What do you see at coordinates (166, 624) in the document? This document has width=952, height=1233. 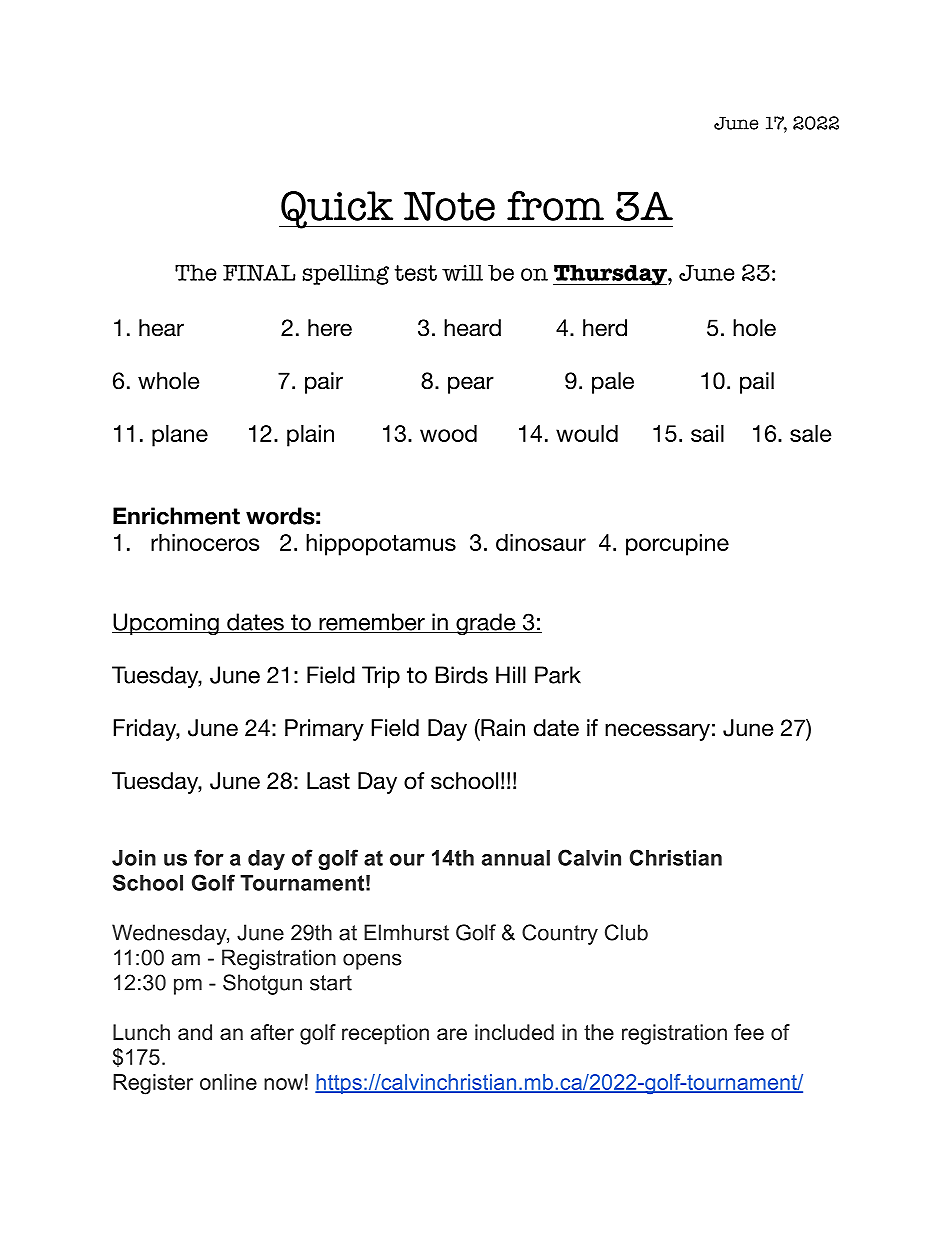 I see `Upcoming` at bounding box center [166, 624].
